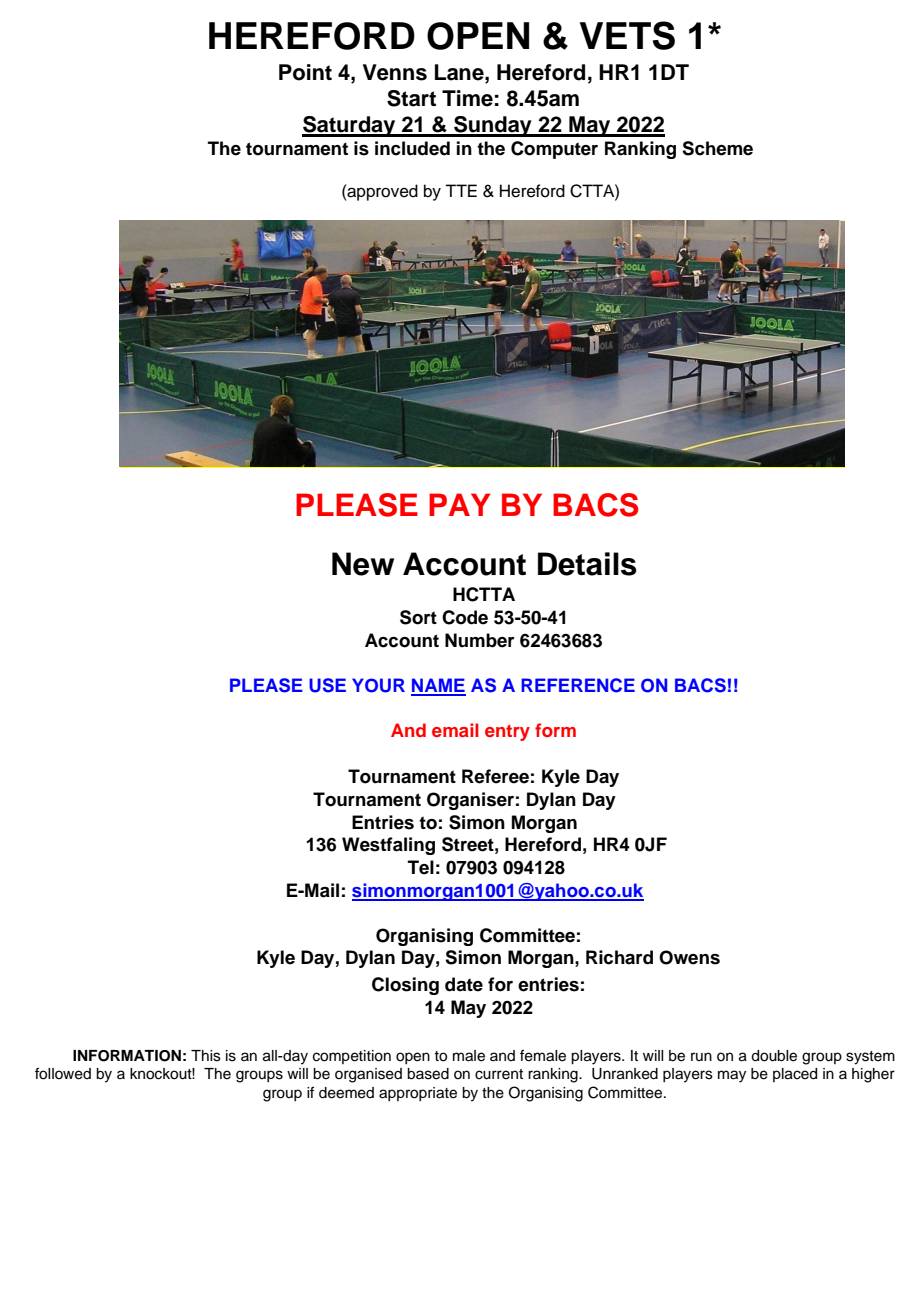 The height and width of the screenshot is (1307, 924). I want to click on This, so click(206, 1056).
